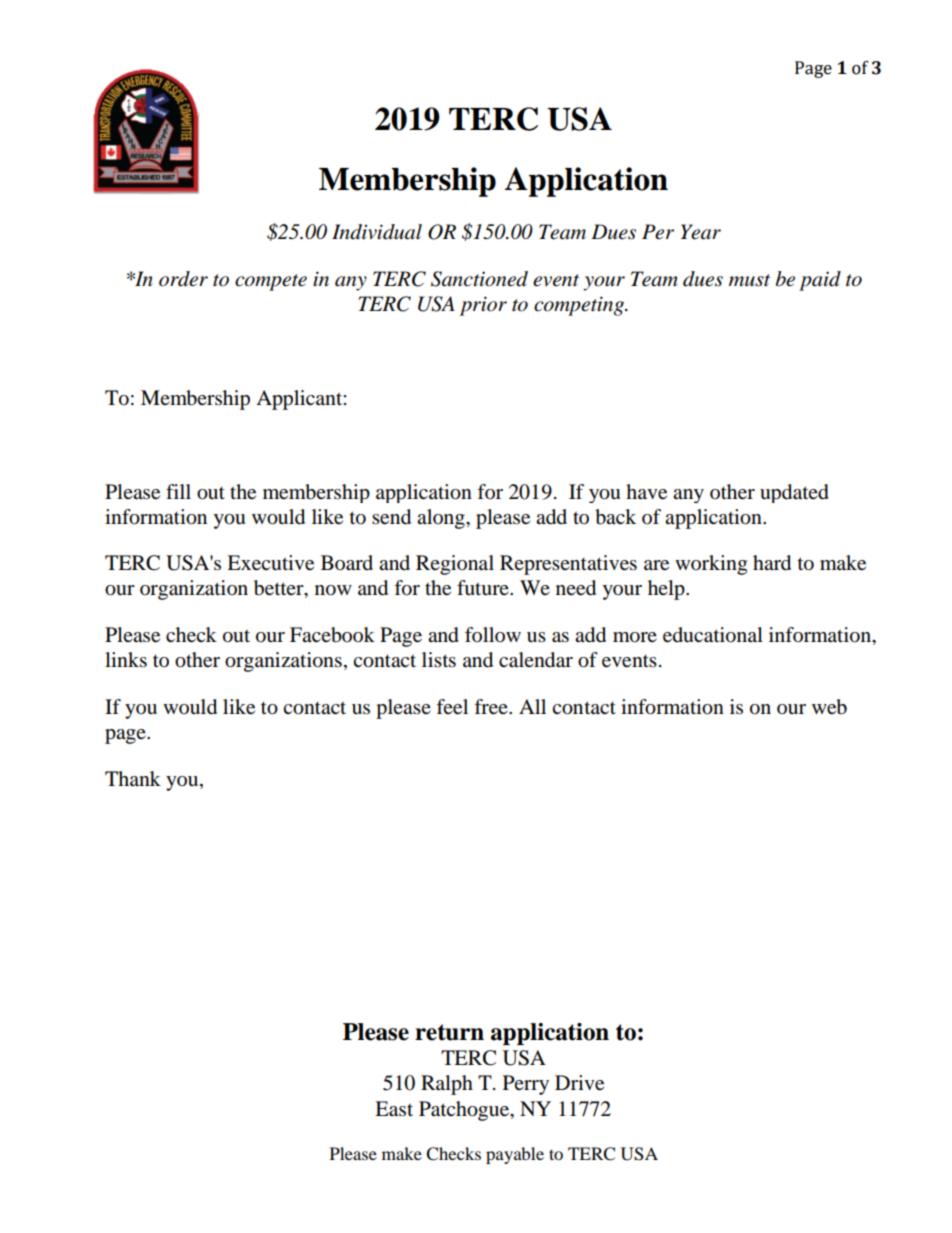  What do you see at coordinates (492, 707) in the page?
I see `free` at bounding box center [492, 707].
